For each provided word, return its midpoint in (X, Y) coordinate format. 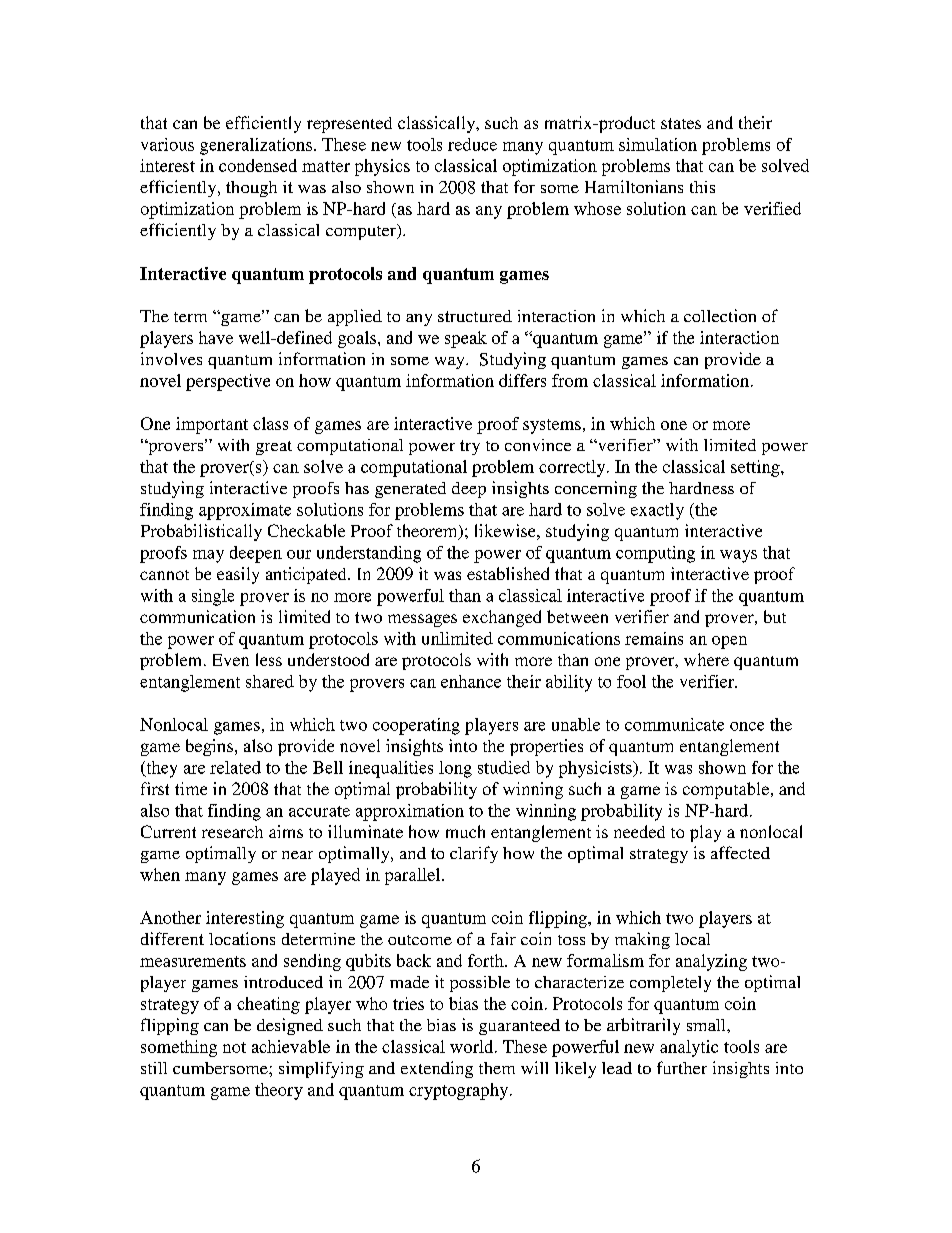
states (681, 123)
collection (720, 315)
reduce (472, 144)
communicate (674, 724)
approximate (245, 511)
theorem (428, 532)
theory (279, 1091)
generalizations (256, 146)
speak (466, 339)
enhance (471, 681)
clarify (474, 854)
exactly (657, 511)
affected (740, 852)
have (216, 337)
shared (270, 681)
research (232, 832)
